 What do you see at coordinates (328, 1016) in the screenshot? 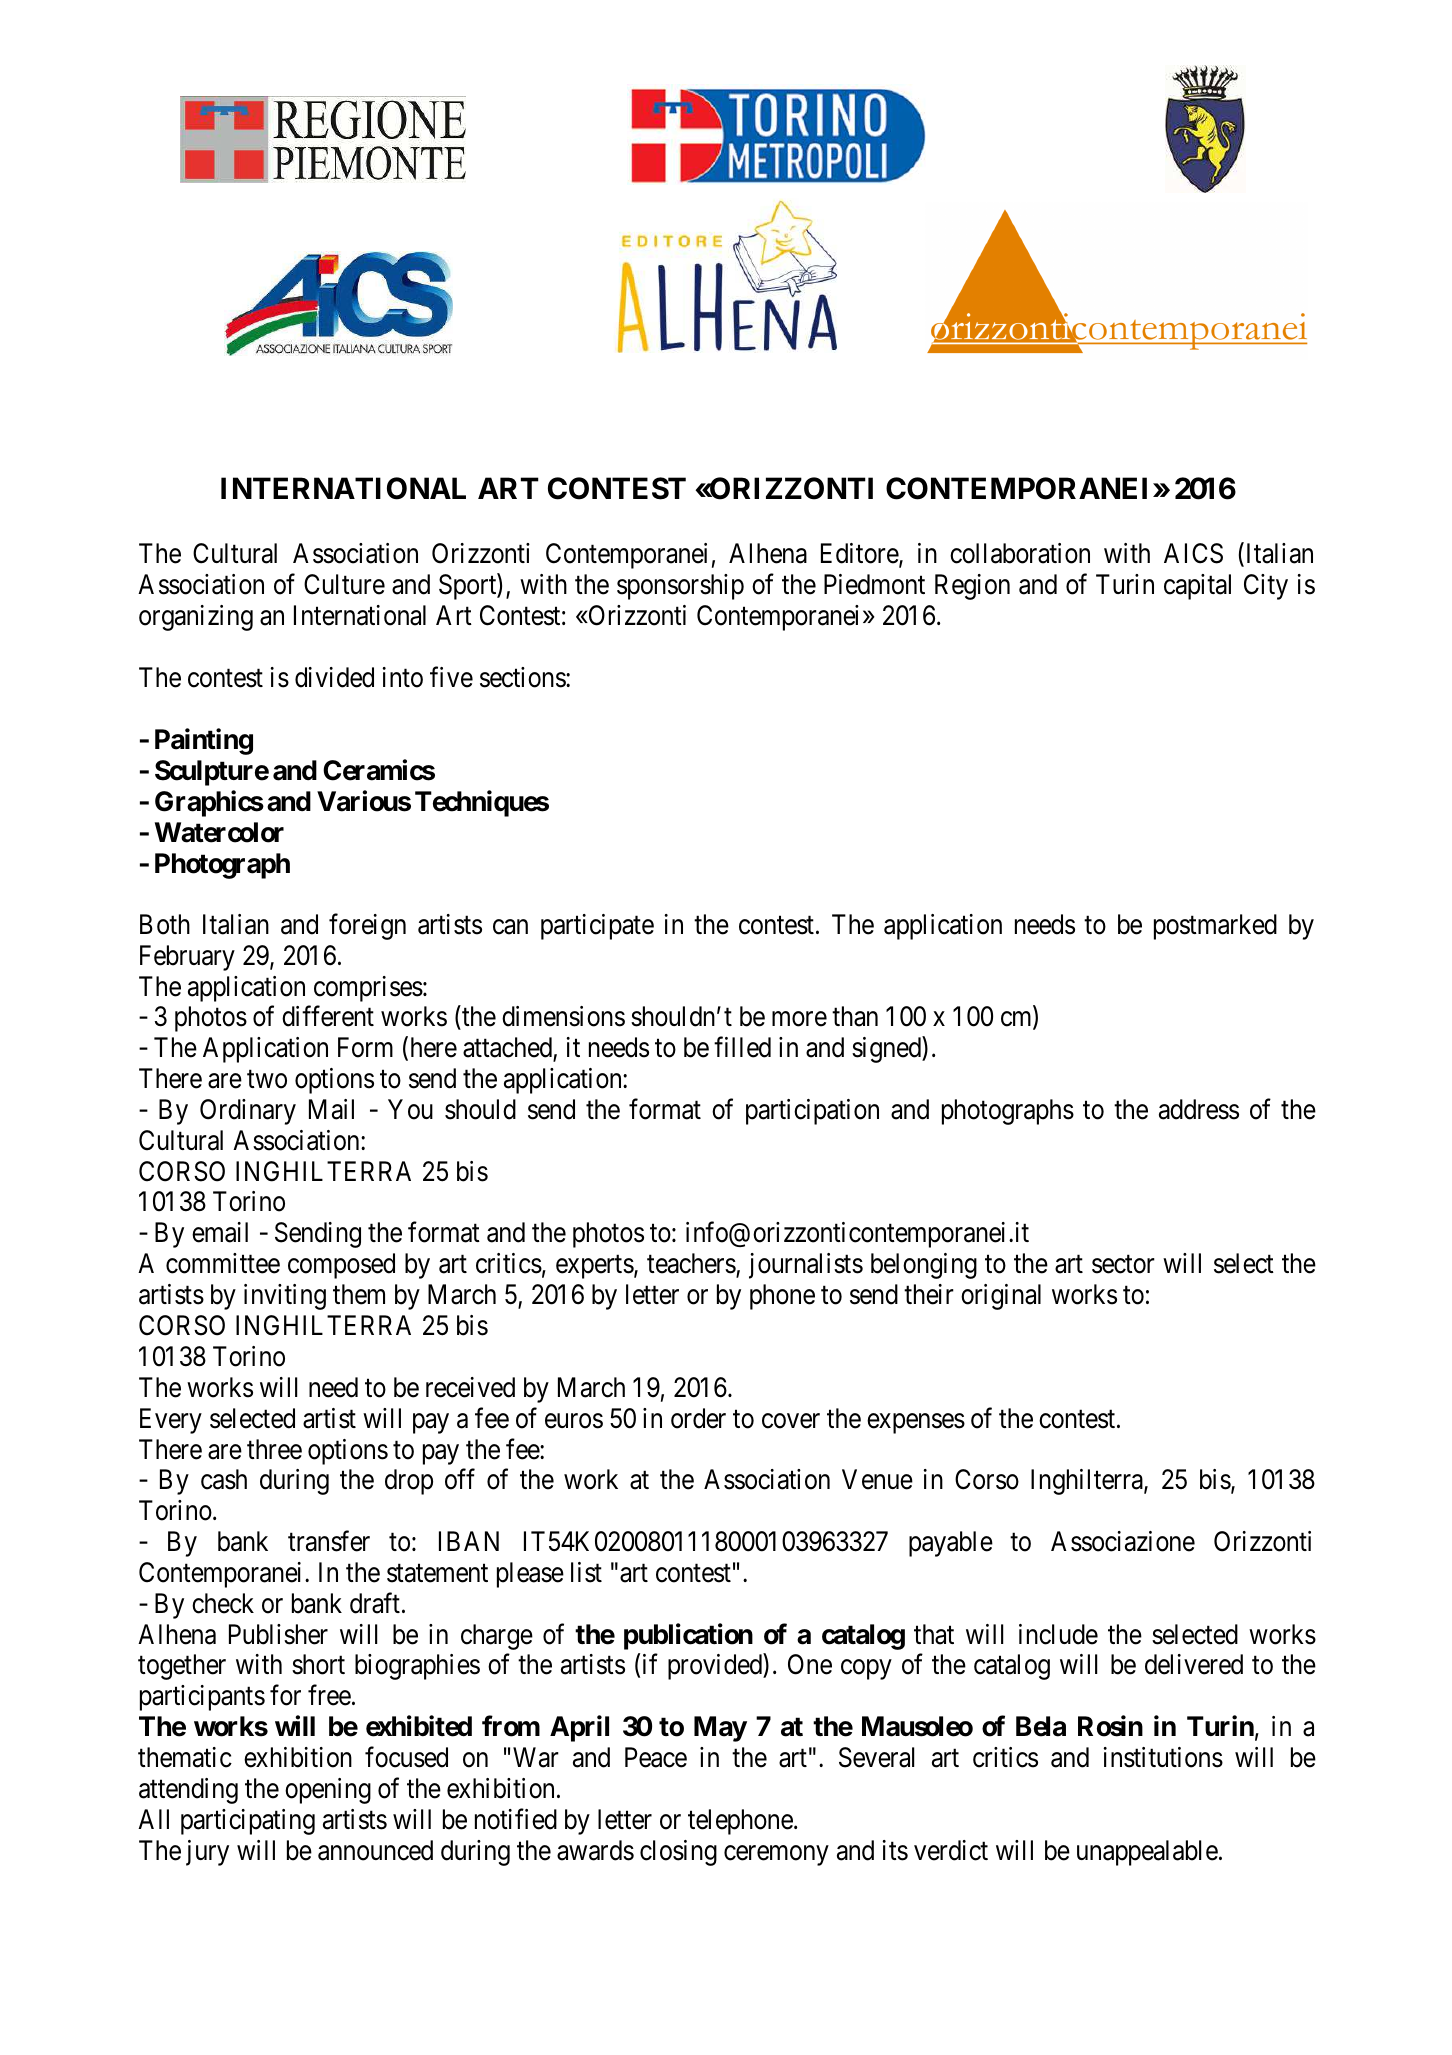
I see `different` at bounding box center [328, 1016].
